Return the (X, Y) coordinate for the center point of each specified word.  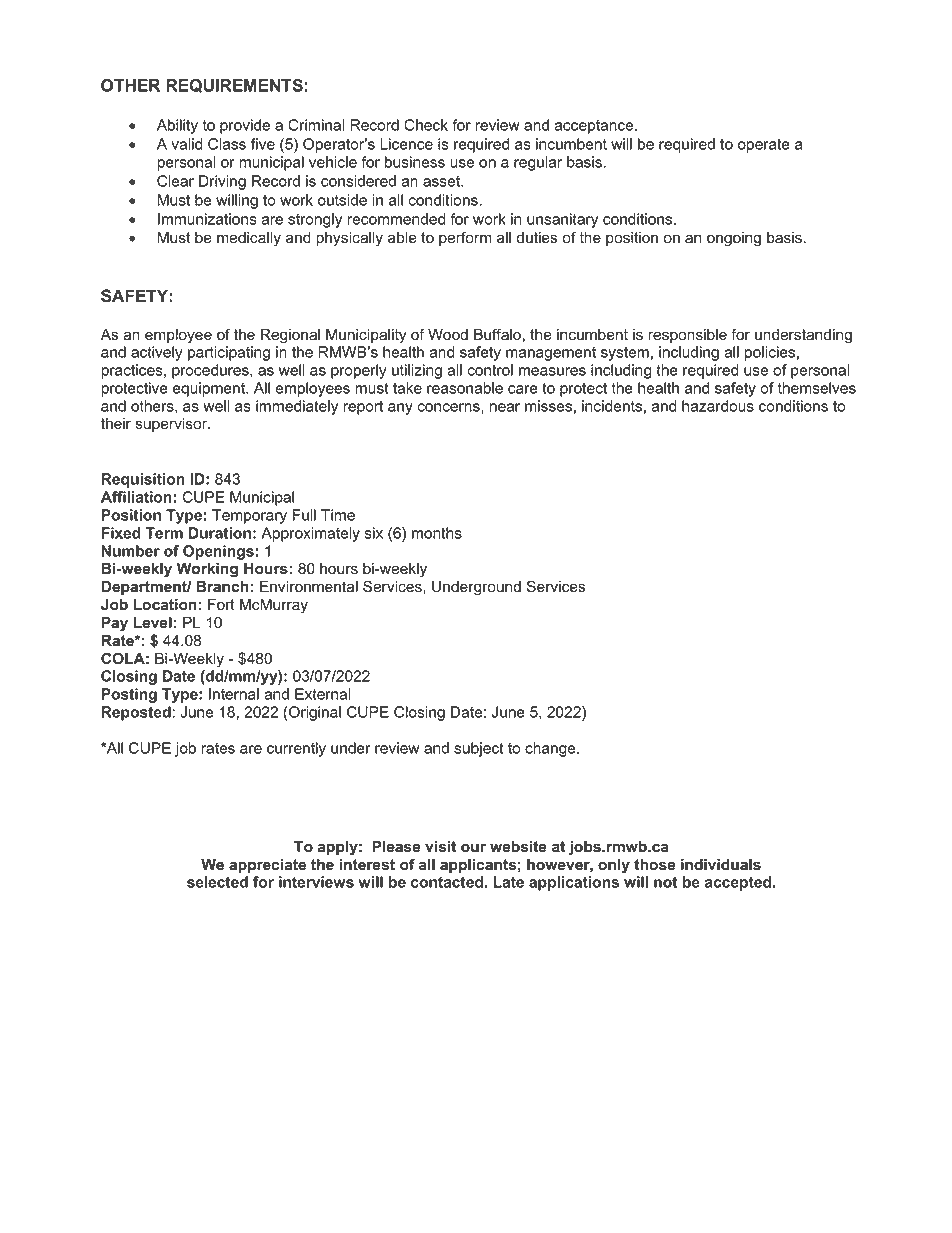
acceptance (595, 127)
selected (217, 882)
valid (186, 144)
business (415, 162)
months (437, 533)
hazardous (718, 406)
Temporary (249, 516)
